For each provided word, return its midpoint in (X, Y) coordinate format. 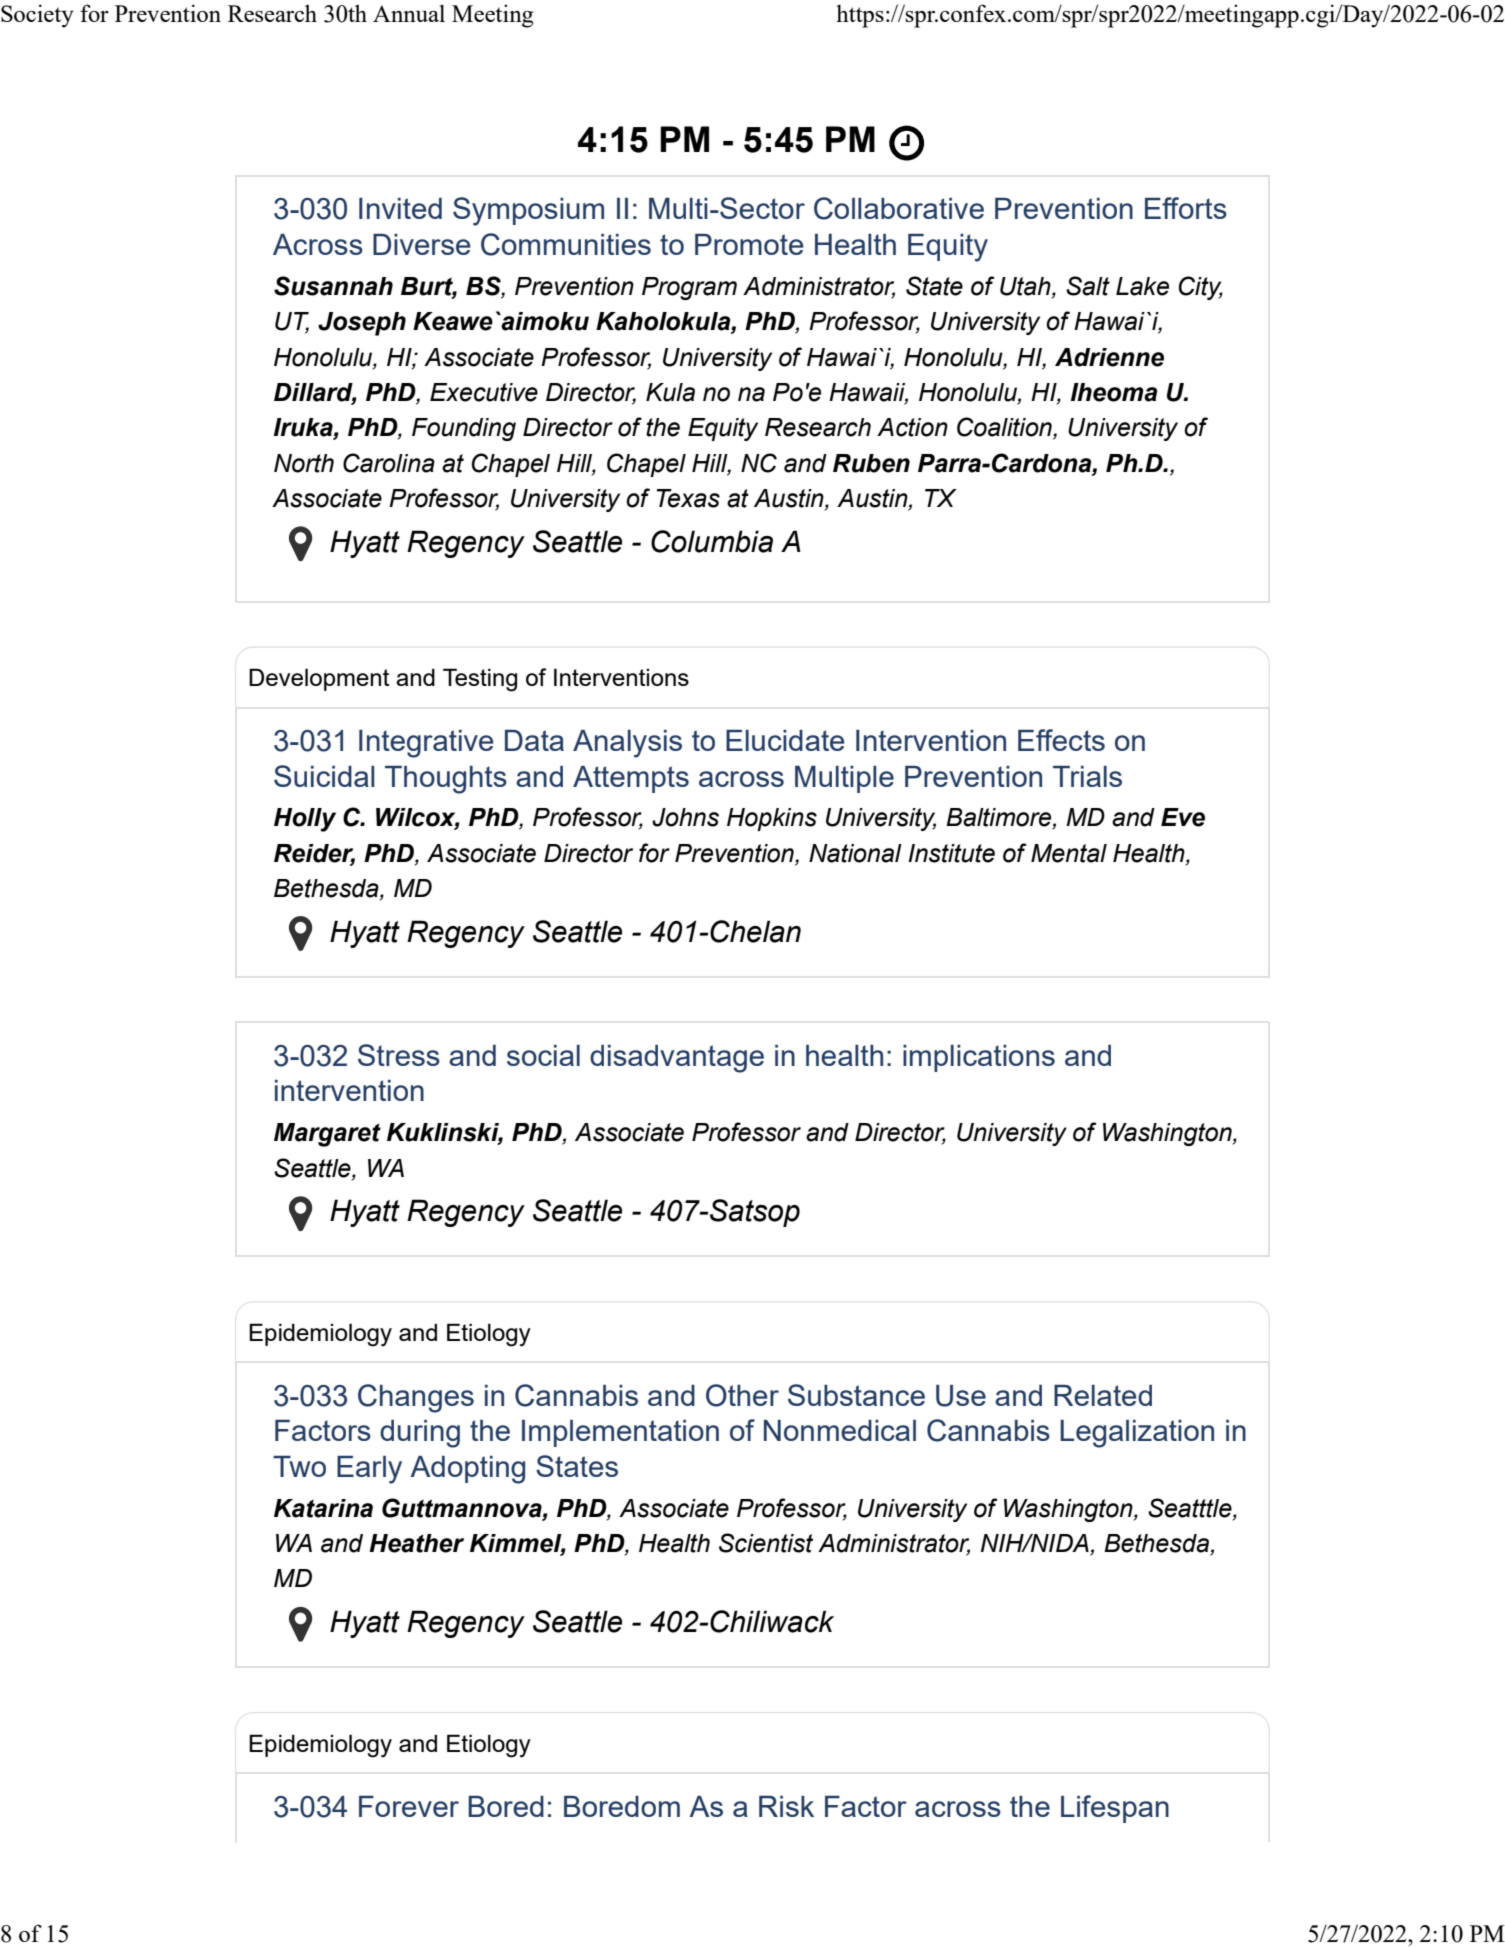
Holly (305, 820)
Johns (685, 817)
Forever (409, 1806)
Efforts (1186, 208)
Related (1103, 1395)
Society (37, 16)
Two (299, 1466)
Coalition (1005, 428)
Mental (1069, 853)
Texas (688, 498)
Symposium (528, 211)
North (304, 463)
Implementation (620, 1433)
